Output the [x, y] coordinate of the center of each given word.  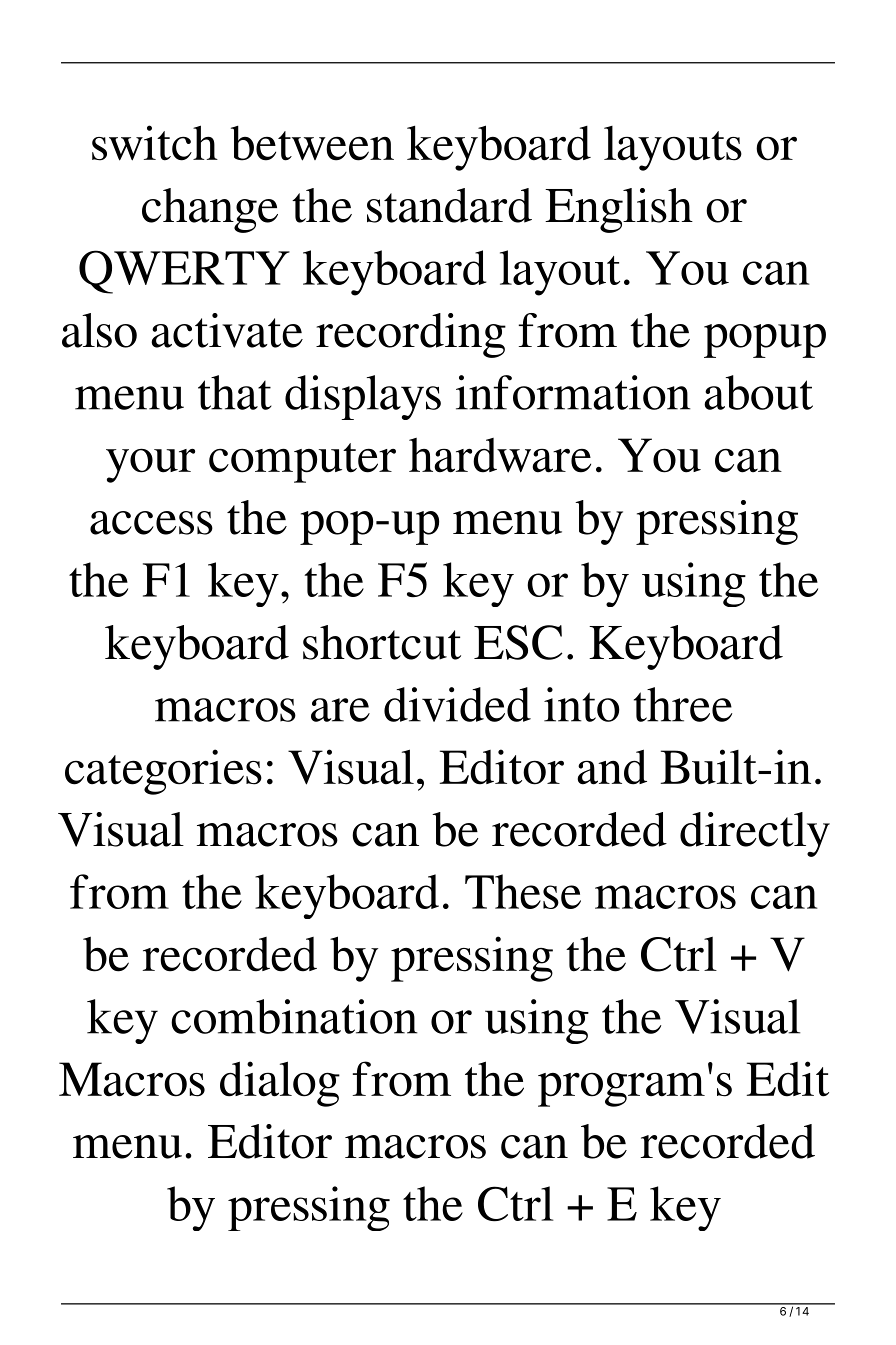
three [683, 704]
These [523, 891]
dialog [280, 1084]
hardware [500, 455]
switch [155, 143]
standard [449, 205]
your [150, 465]
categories [163, 772]
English [619, 210]
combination [294, 1016]
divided [457, 704]
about [758, 392]
